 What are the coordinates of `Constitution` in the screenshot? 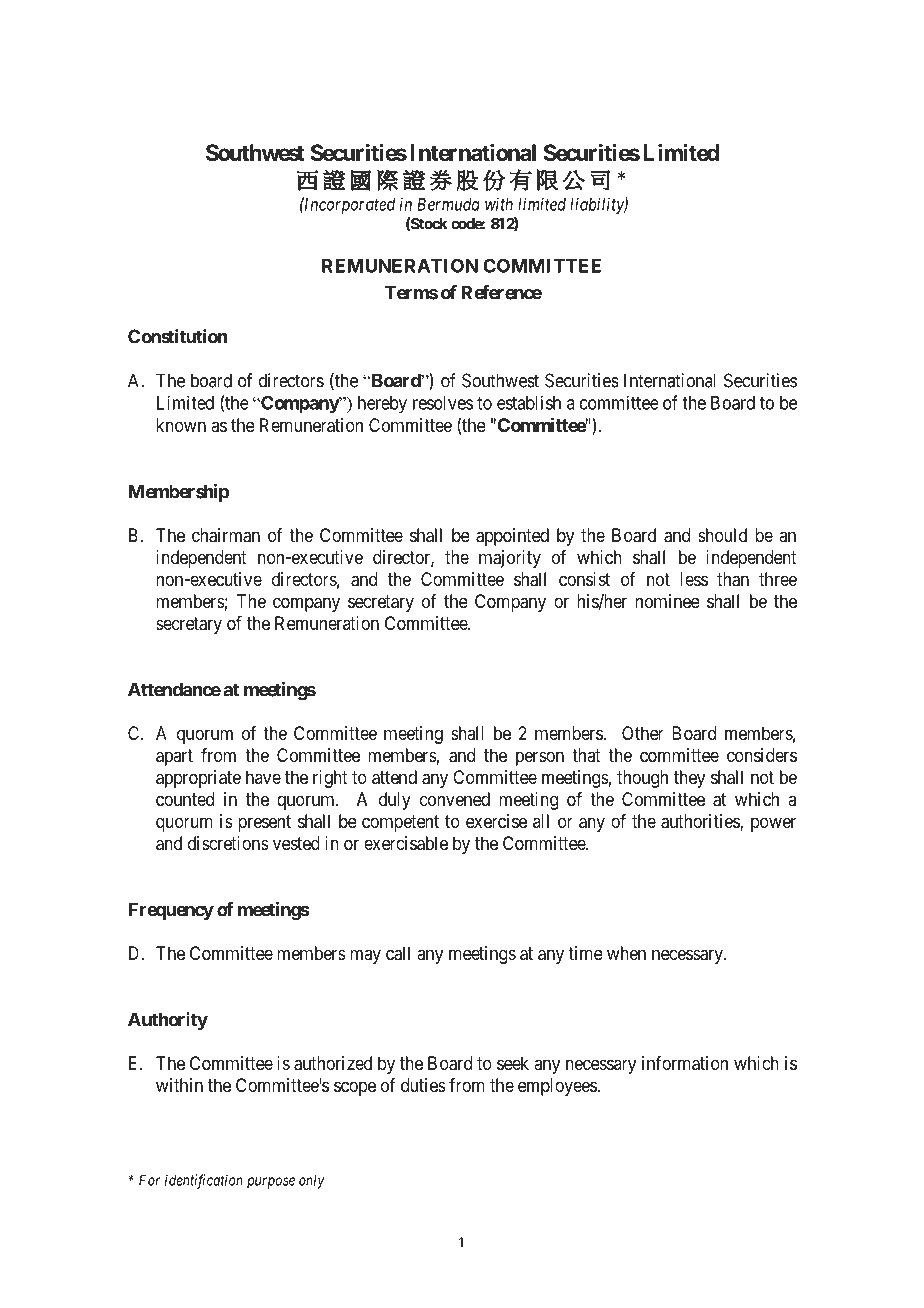 It's located at (177, 336).
